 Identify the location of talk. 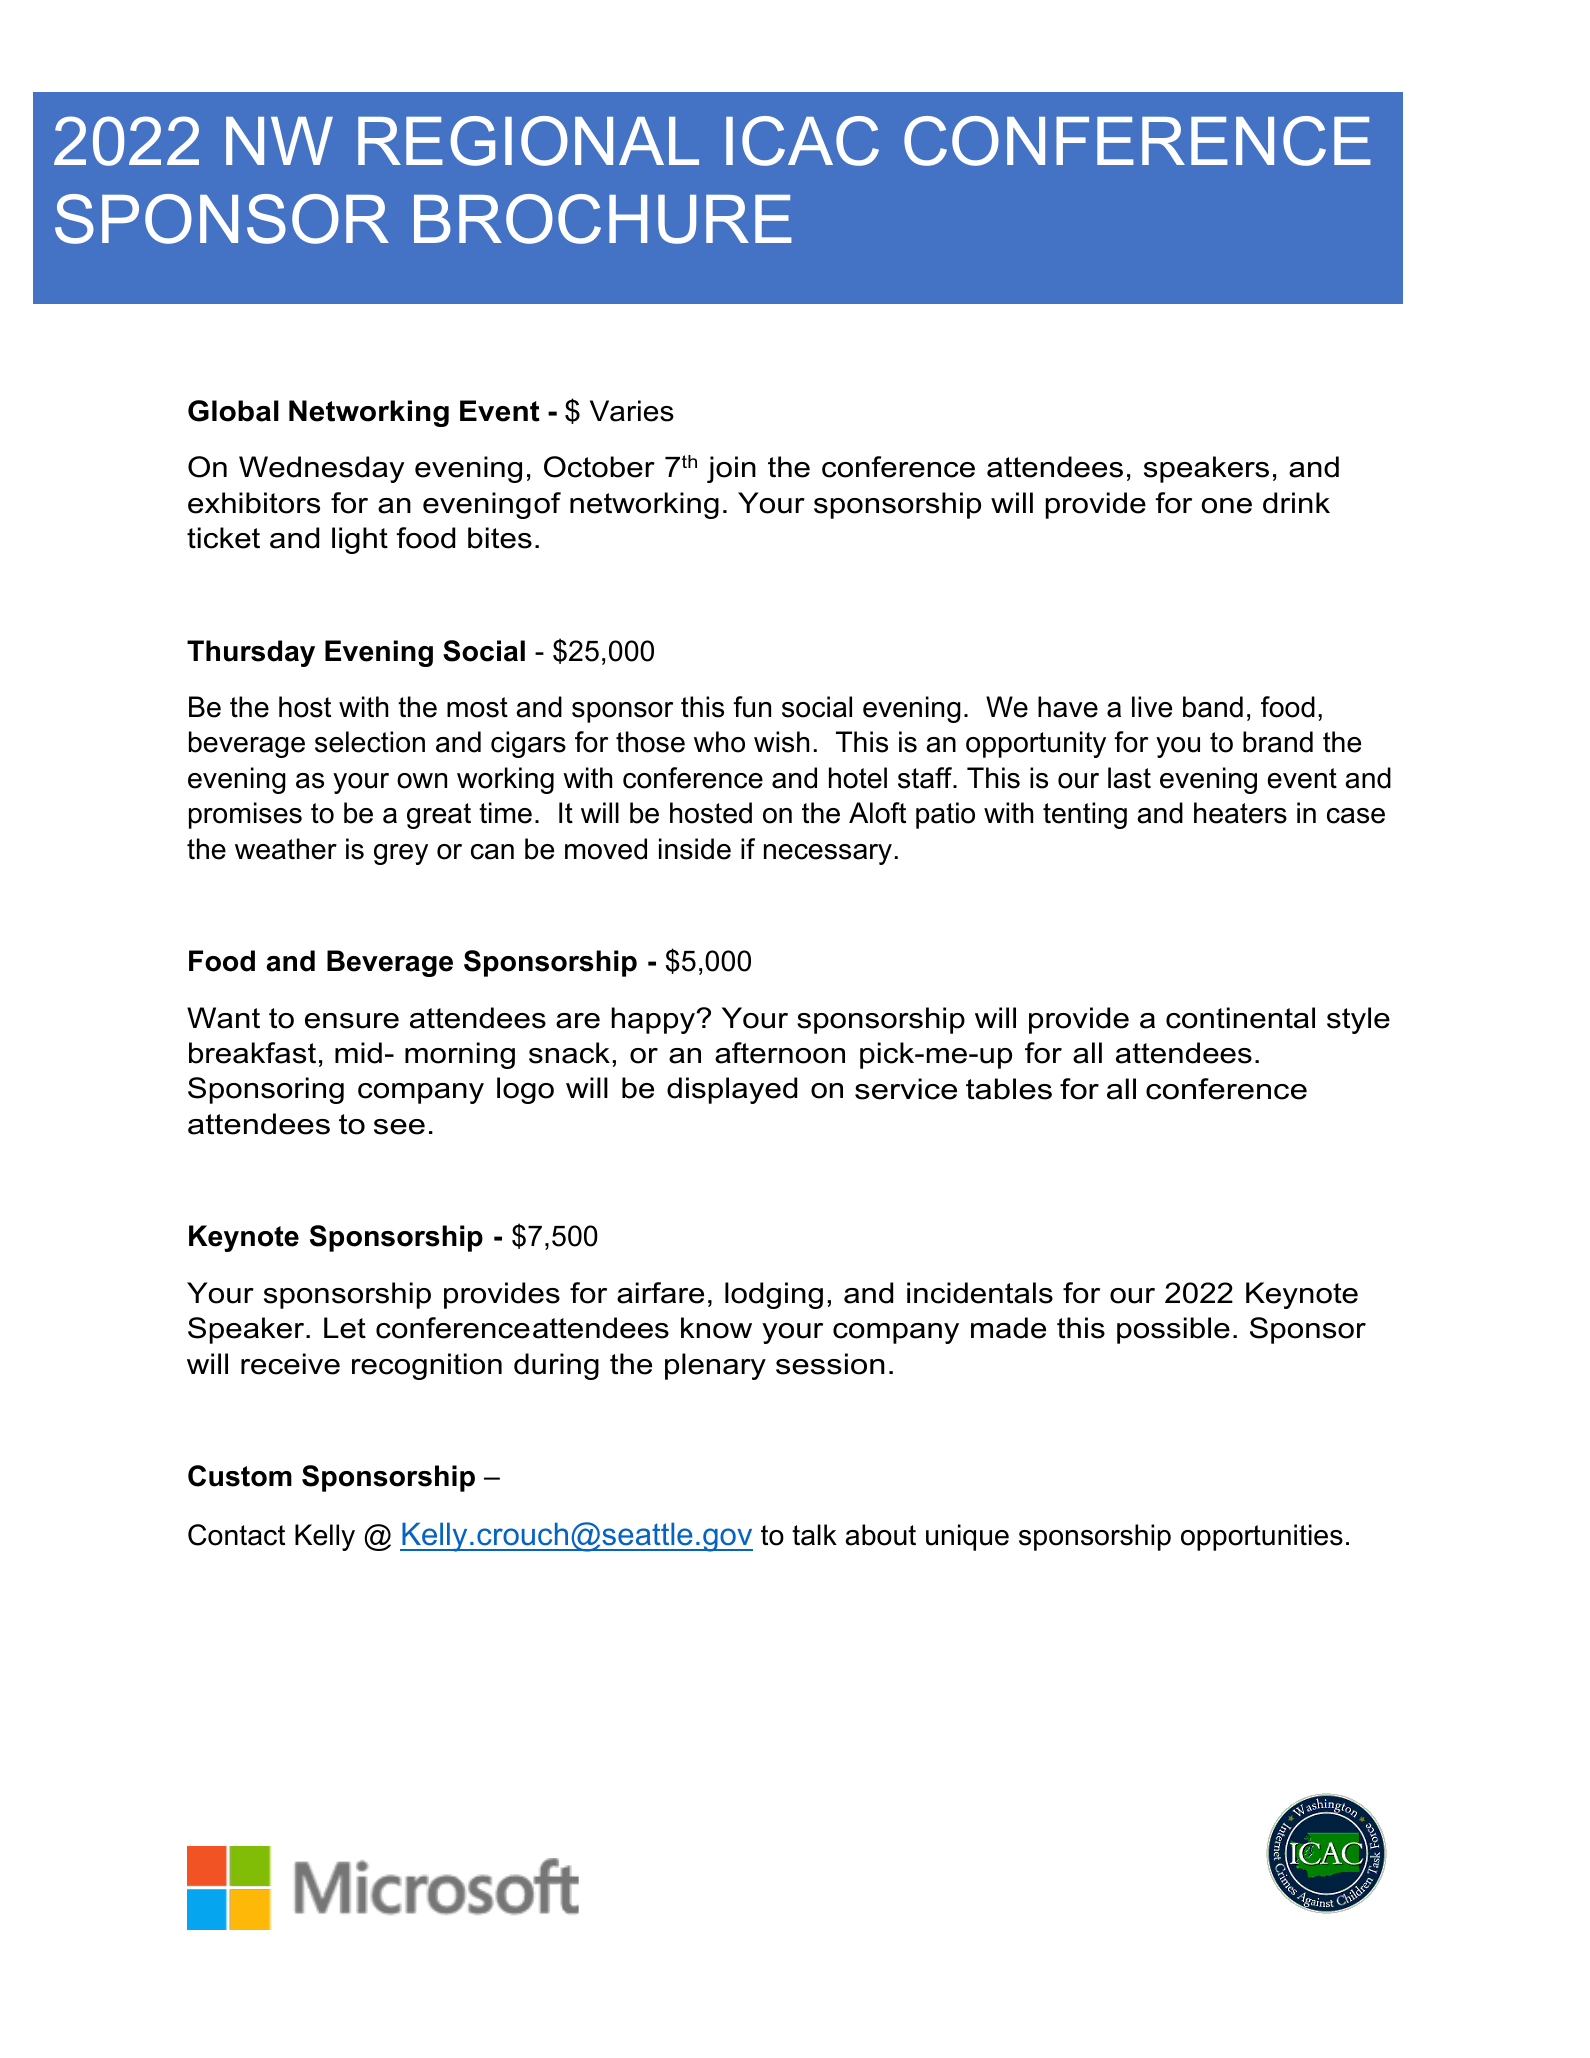
(814, 1535).
